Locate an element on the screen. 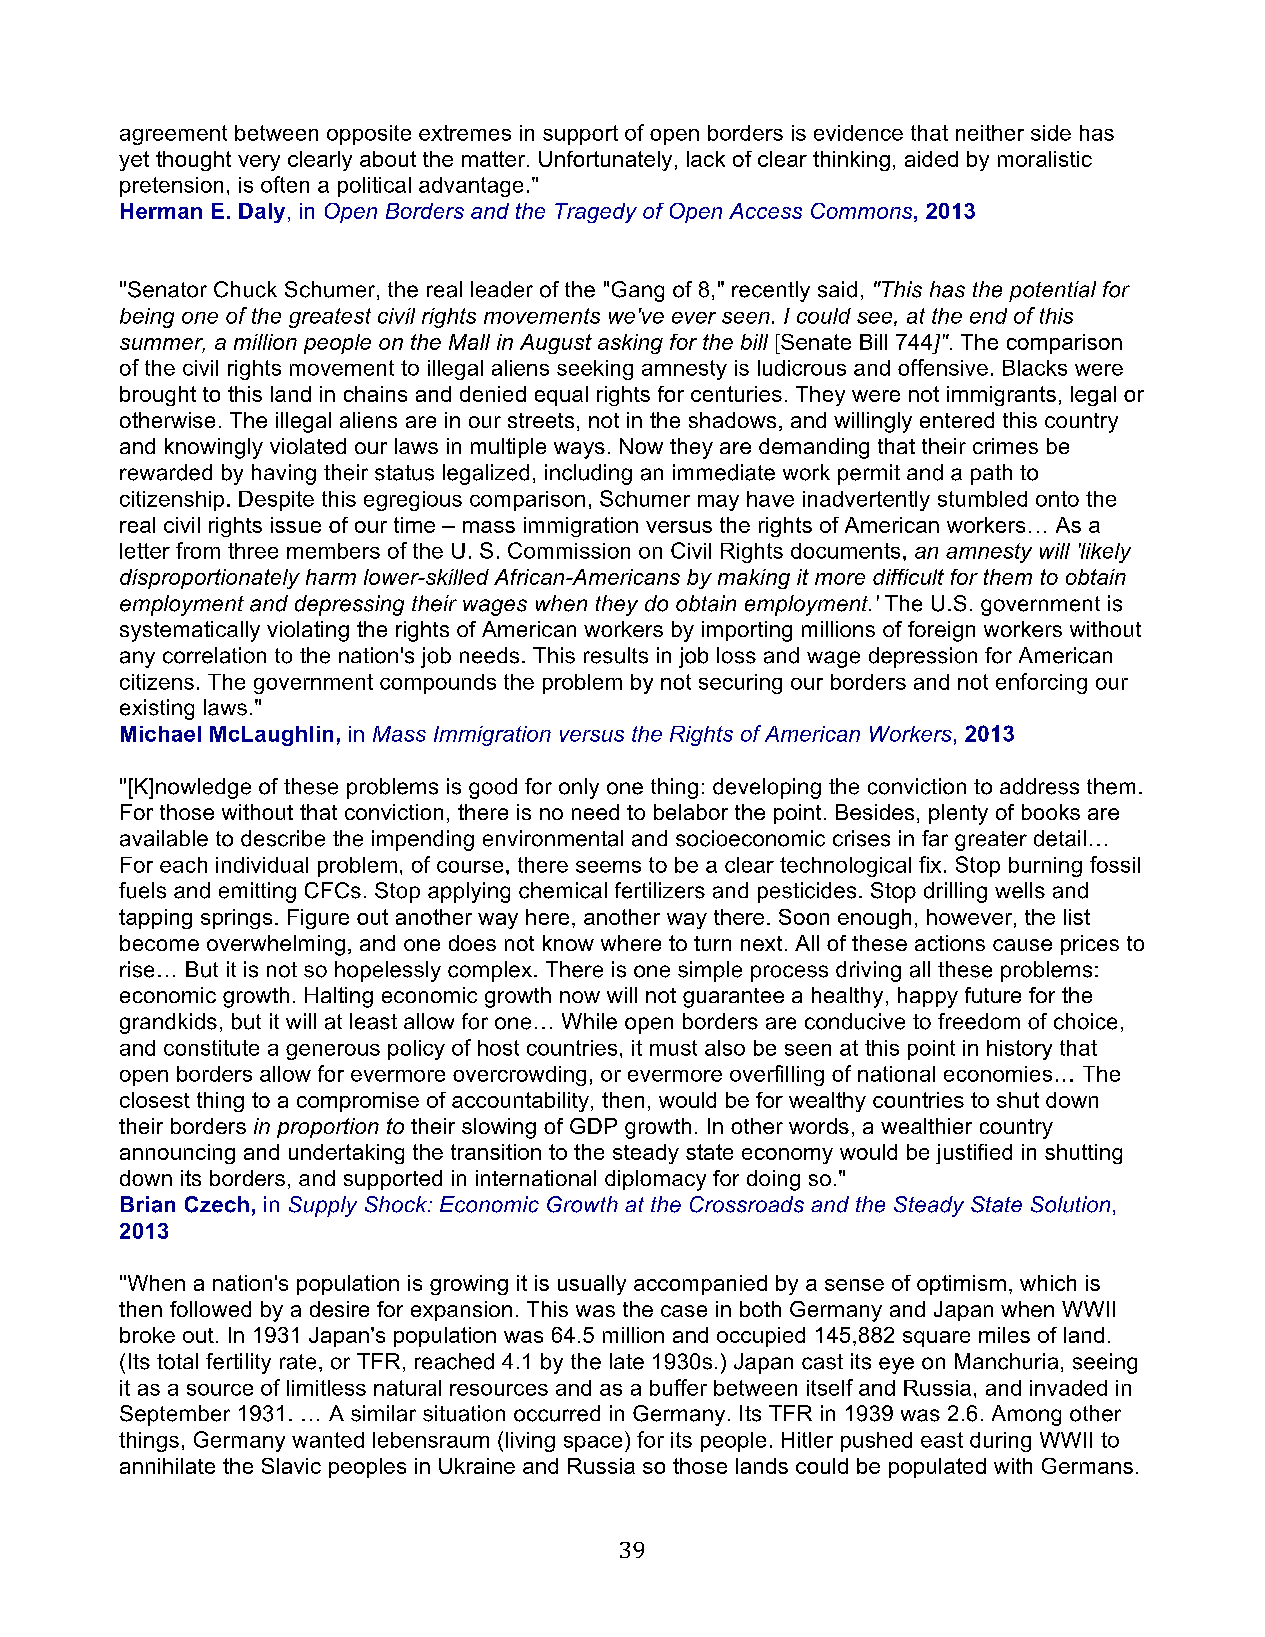 This screenshot has width=1265, height=1637. neither is located at coordinates (990, 133).
